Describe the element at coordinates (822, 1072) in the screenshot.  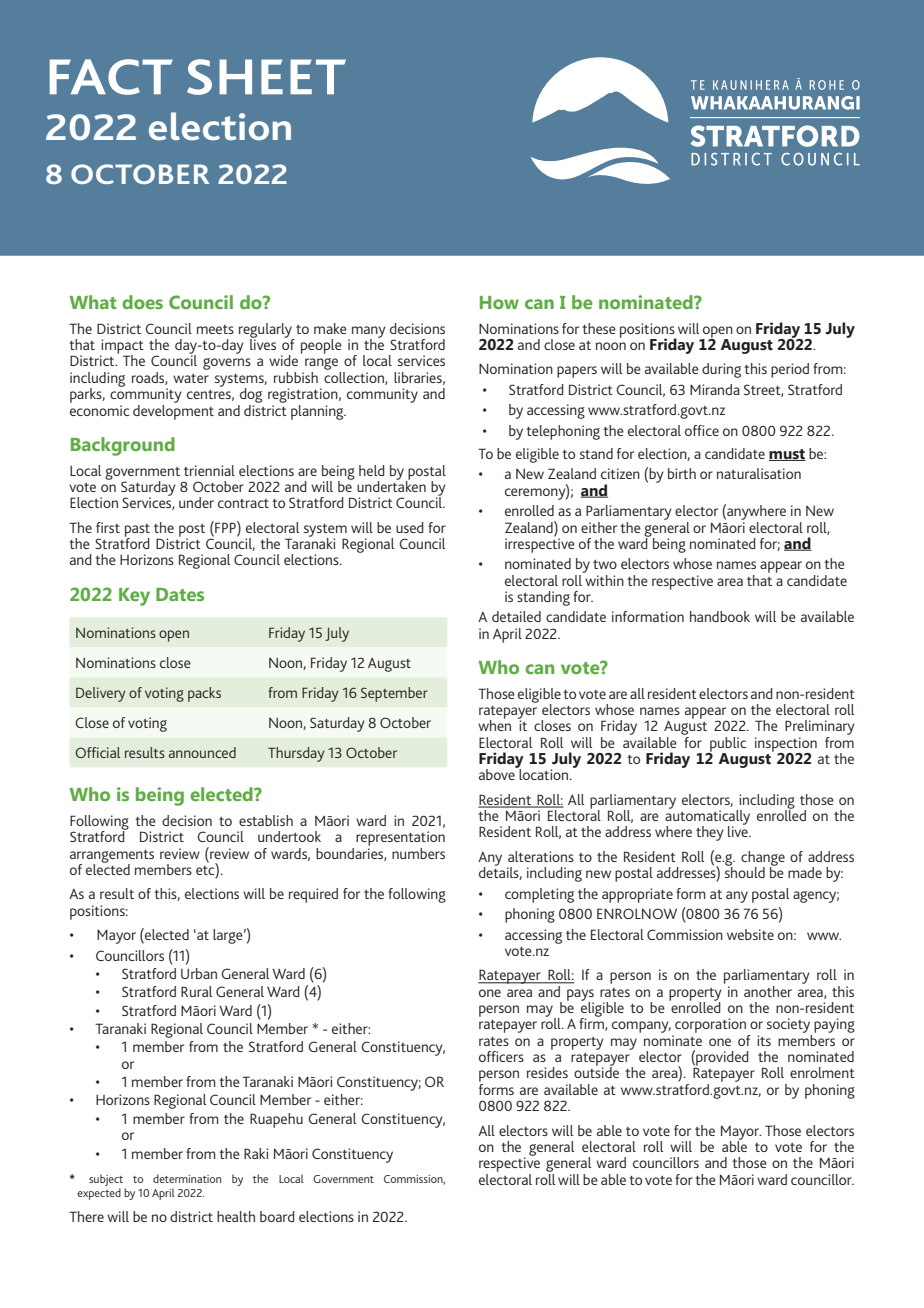
I see `enrolment` at that location.
